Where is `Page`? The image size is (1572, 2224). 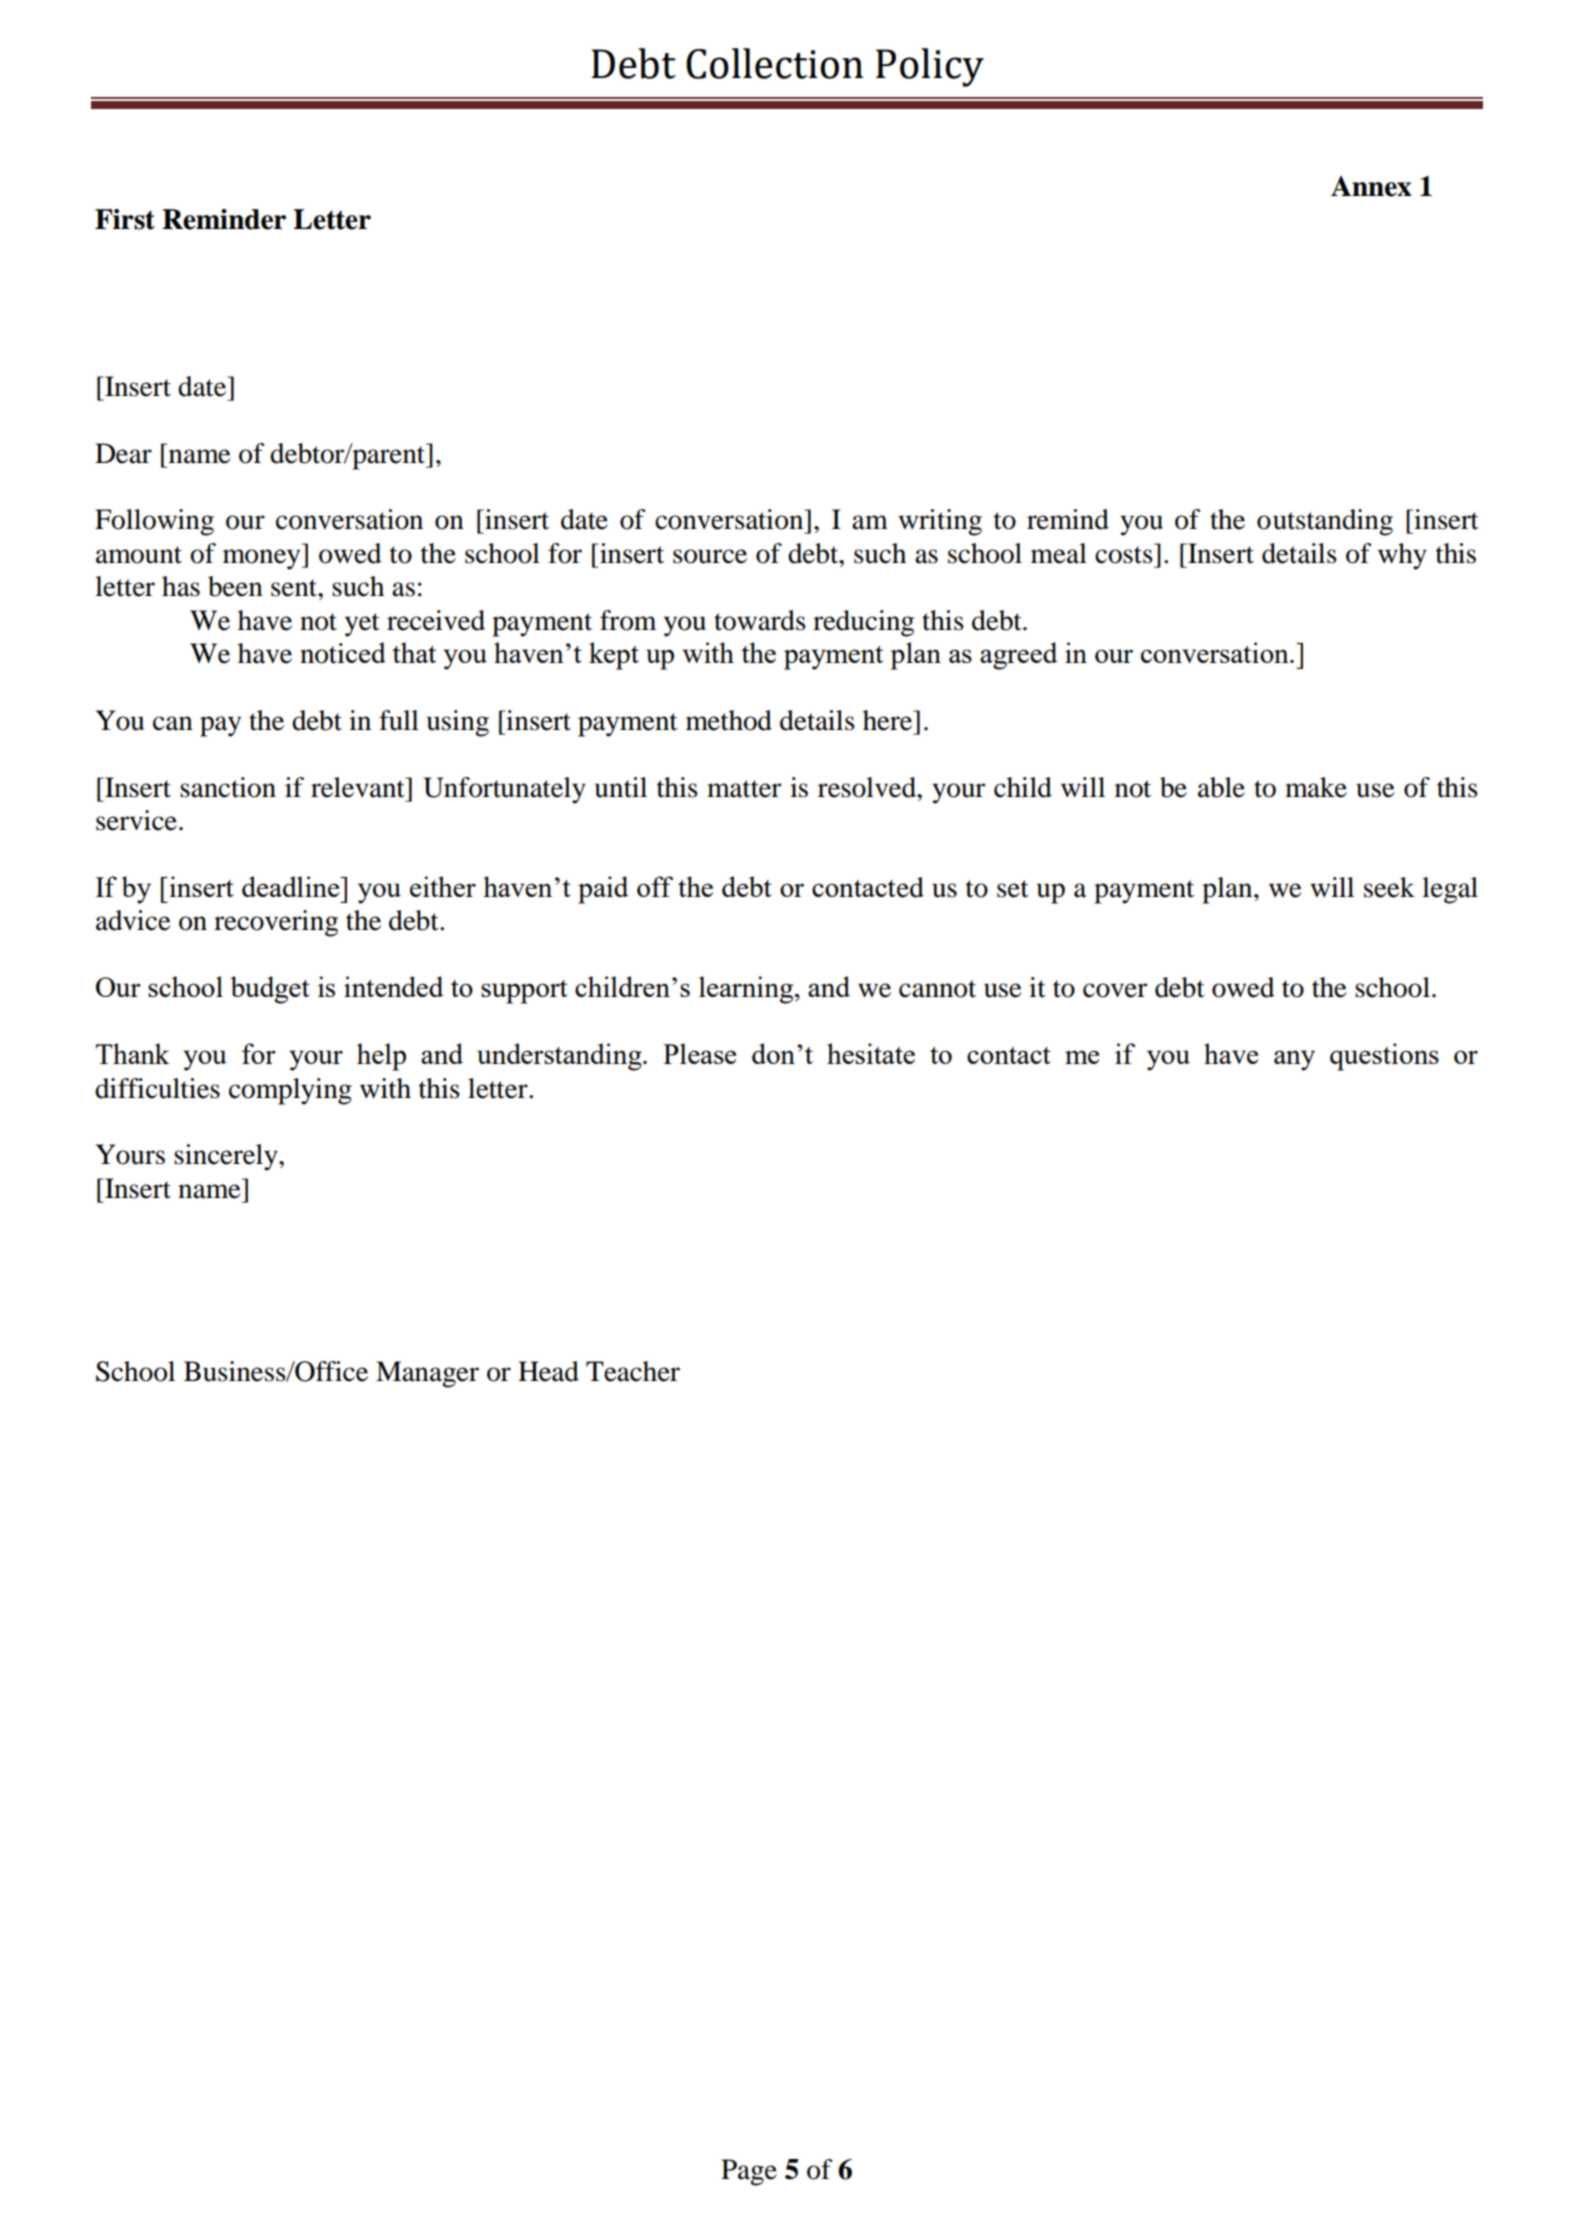
Page is located at coordinates (749, 2172).
